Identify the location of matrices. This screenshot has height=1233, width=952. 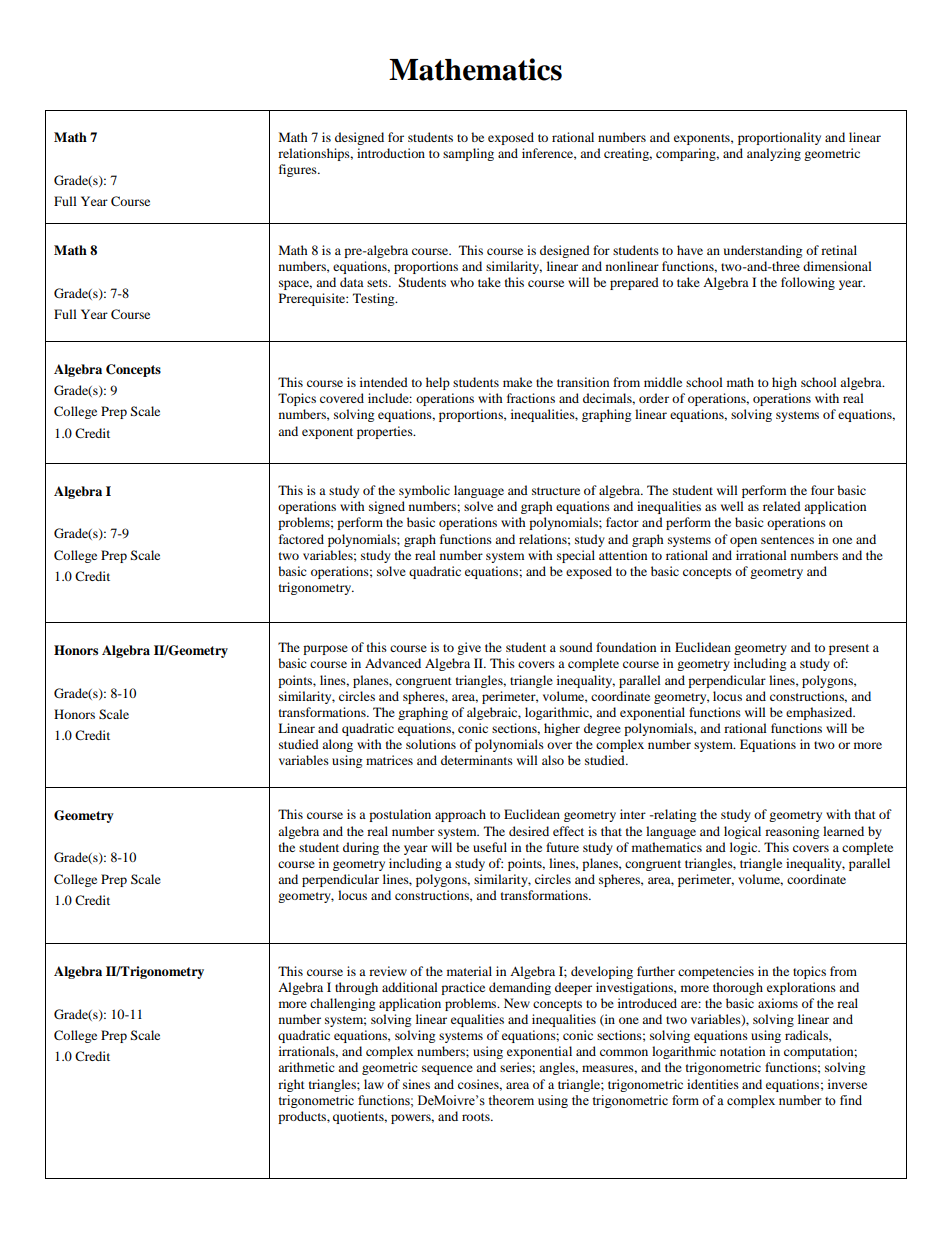
(389, 760).
